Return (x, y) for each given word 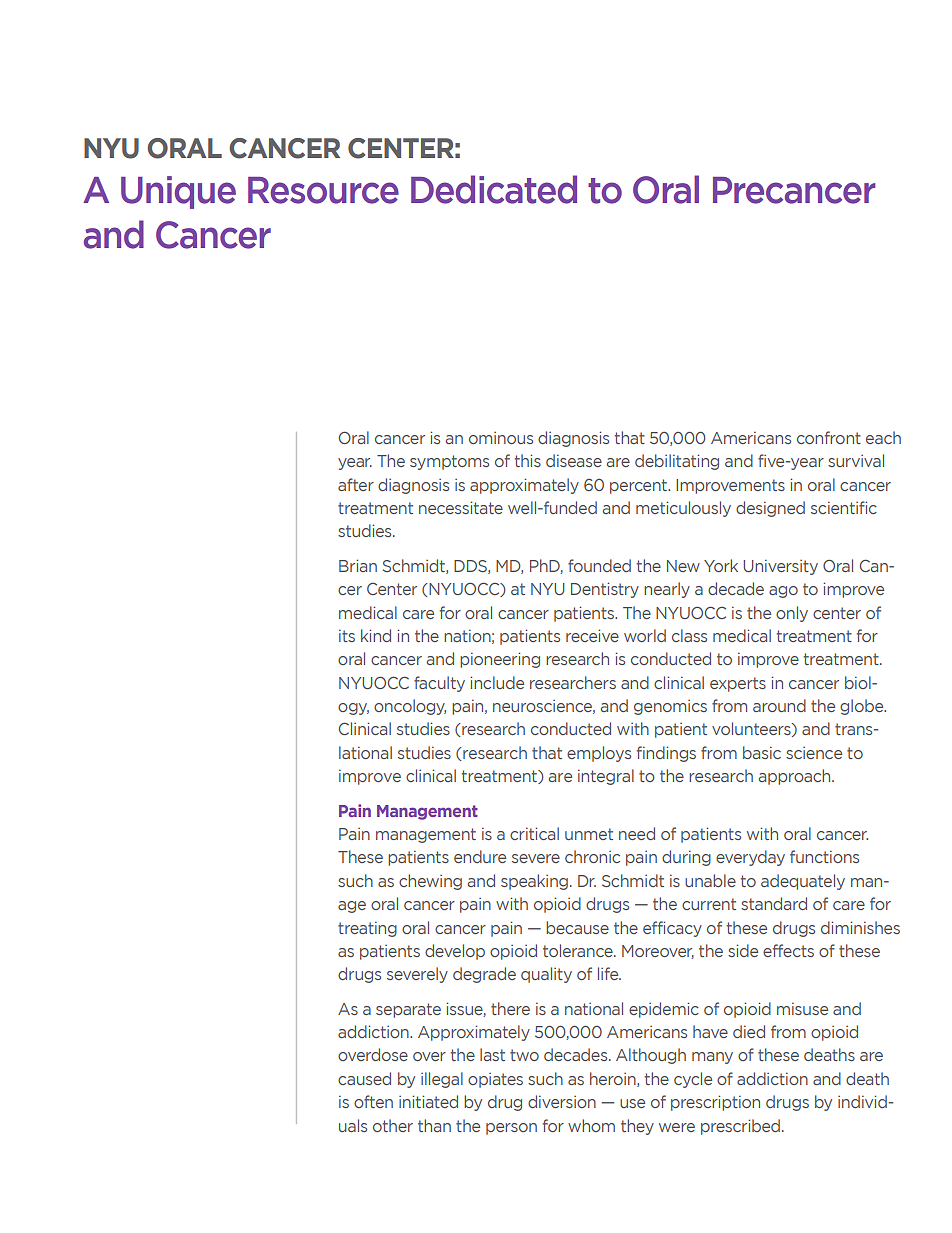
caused (364, 1078)
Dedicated (494, 189)
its (347, 636)
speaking (534, 882)
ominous (501, 438)
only (792, 614)
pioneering (500, 660)
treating (367, 929)
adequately (803, 882)
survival (856, 460)
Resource (323, 190)
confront (829, 437)
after (356, 484)
